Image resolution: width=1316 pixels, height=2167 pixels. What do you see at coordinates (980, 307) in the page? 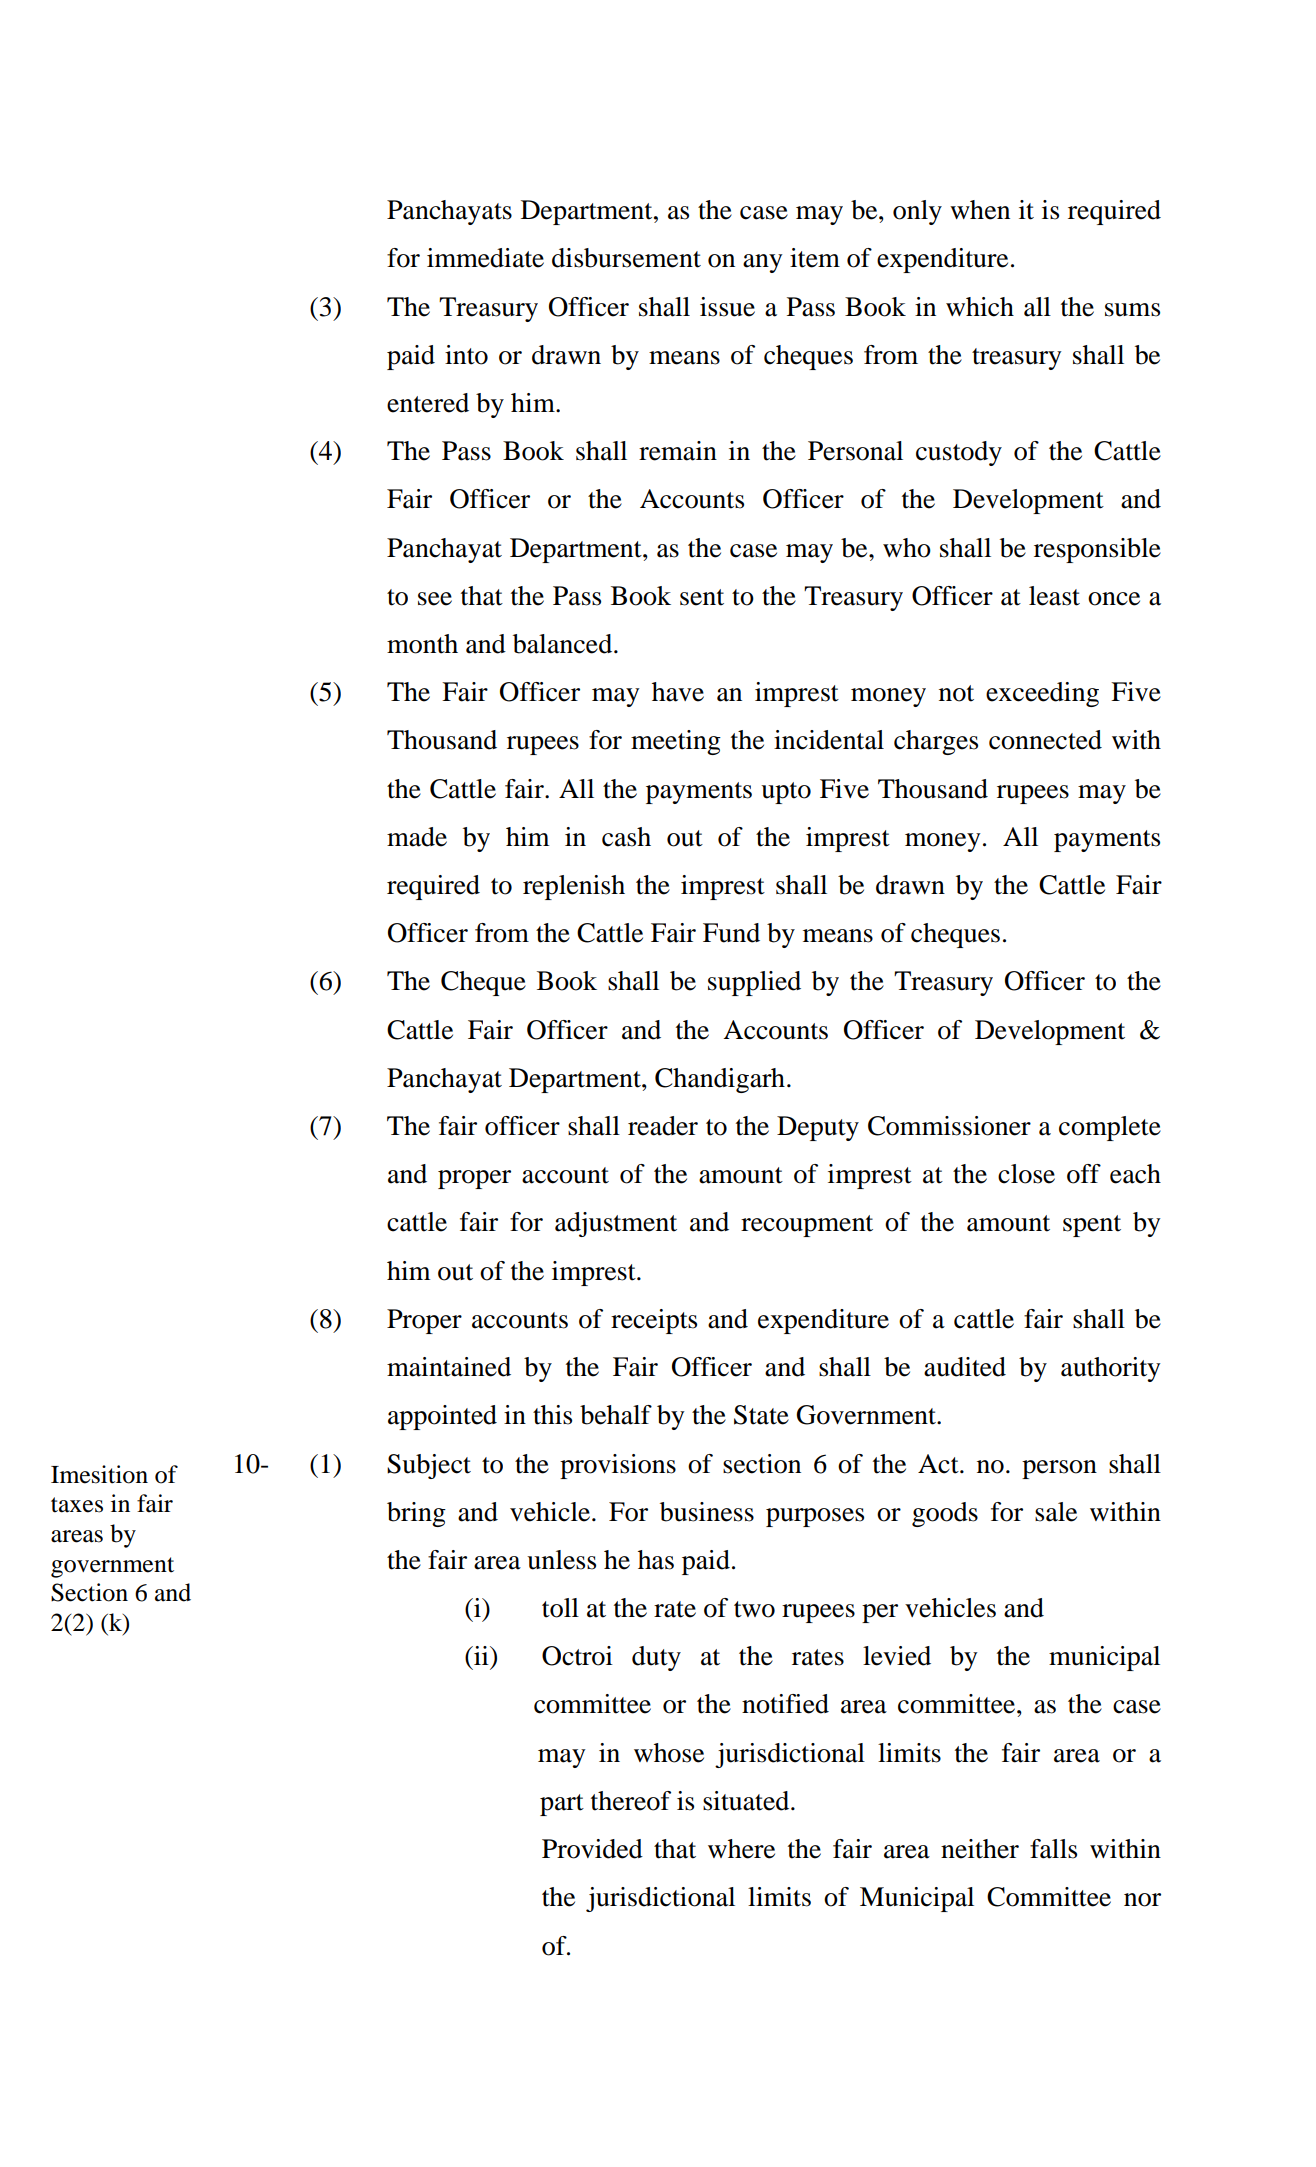
I see `which` at bounding box center [980, 307].
